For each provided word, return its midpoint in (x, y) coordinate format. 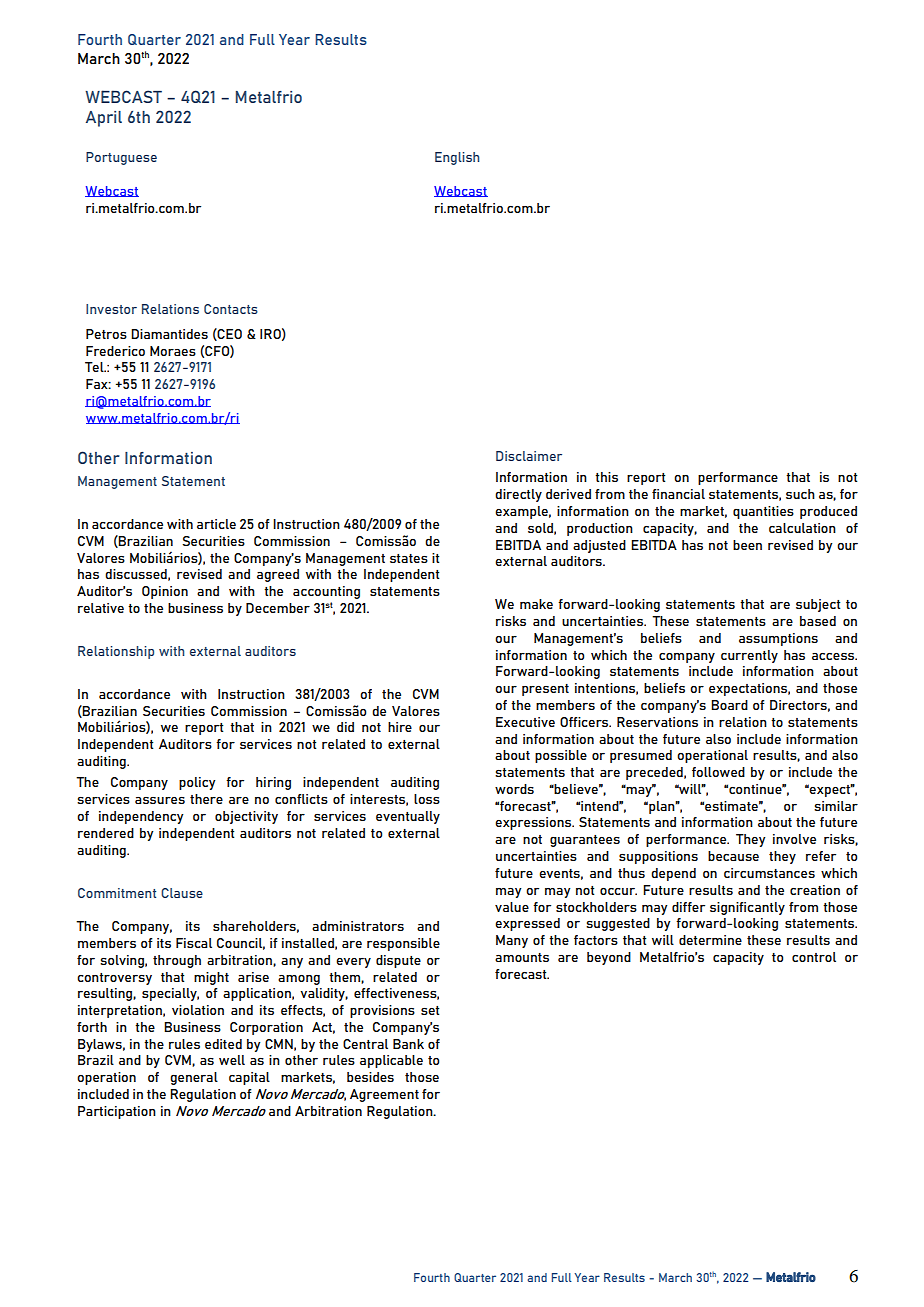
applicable (391, 1061)
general (194, 1078)
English (457, 158)
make (536, 604)
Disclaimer (529, 456)
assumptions (778, 639)
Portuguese (121, 158)
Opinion (165, 592)
